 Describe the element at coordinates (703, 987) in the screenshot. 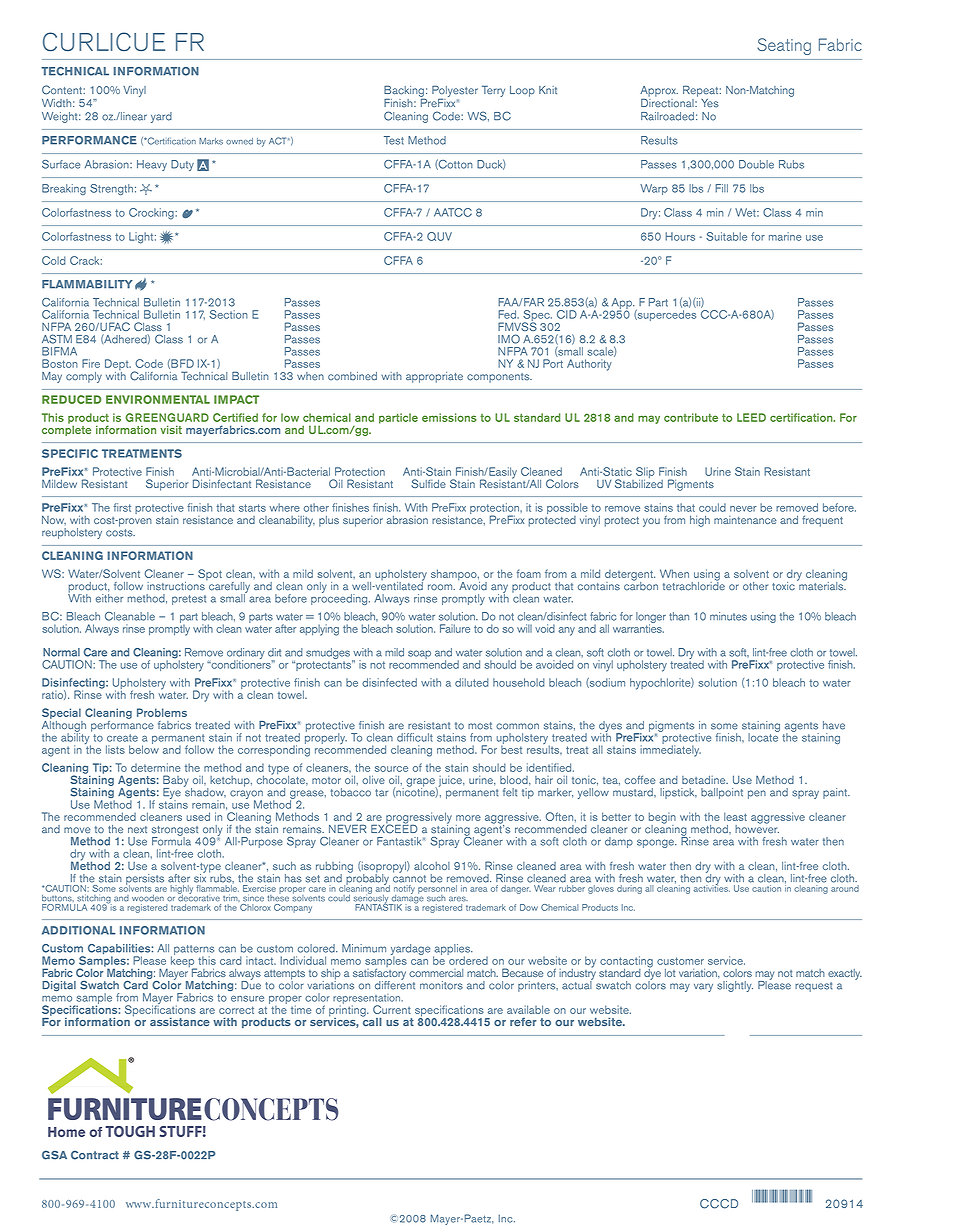

I see `vary` at that location.
